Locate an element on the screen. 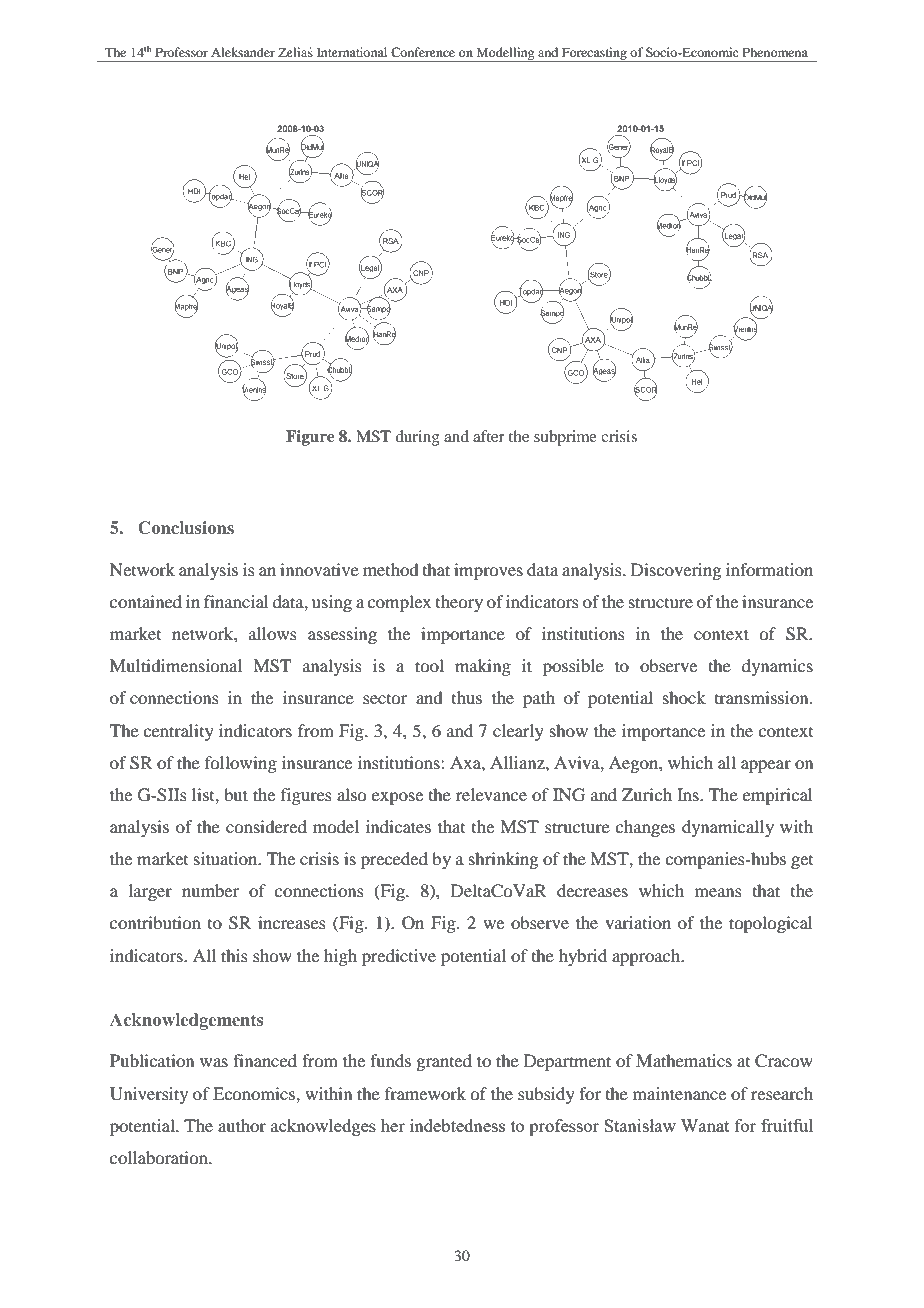  financial is located at coordinates (236, 601).
